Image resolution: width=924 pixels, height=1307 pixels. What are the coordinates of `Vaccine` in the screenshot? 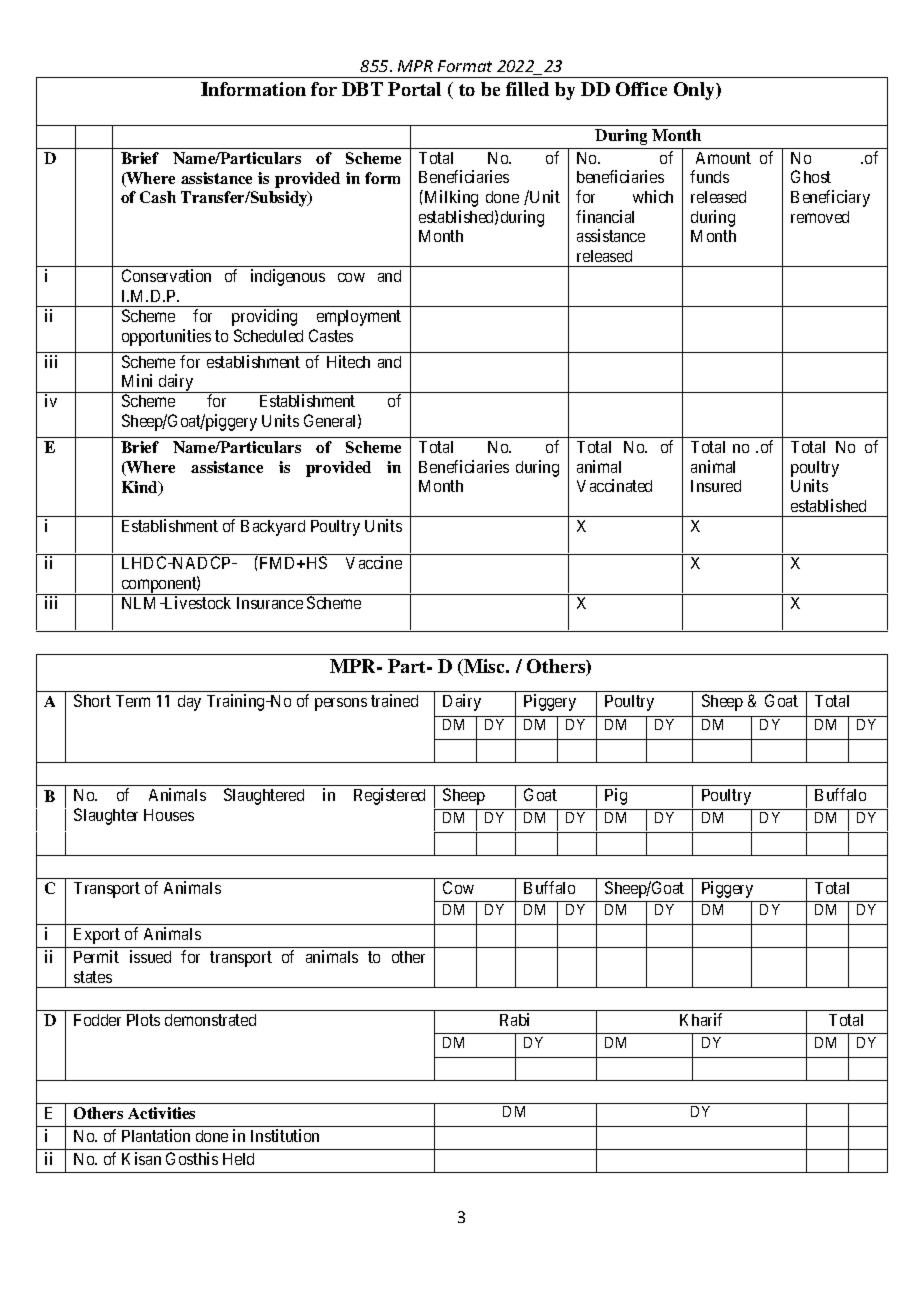 It's located at (374, 562).
